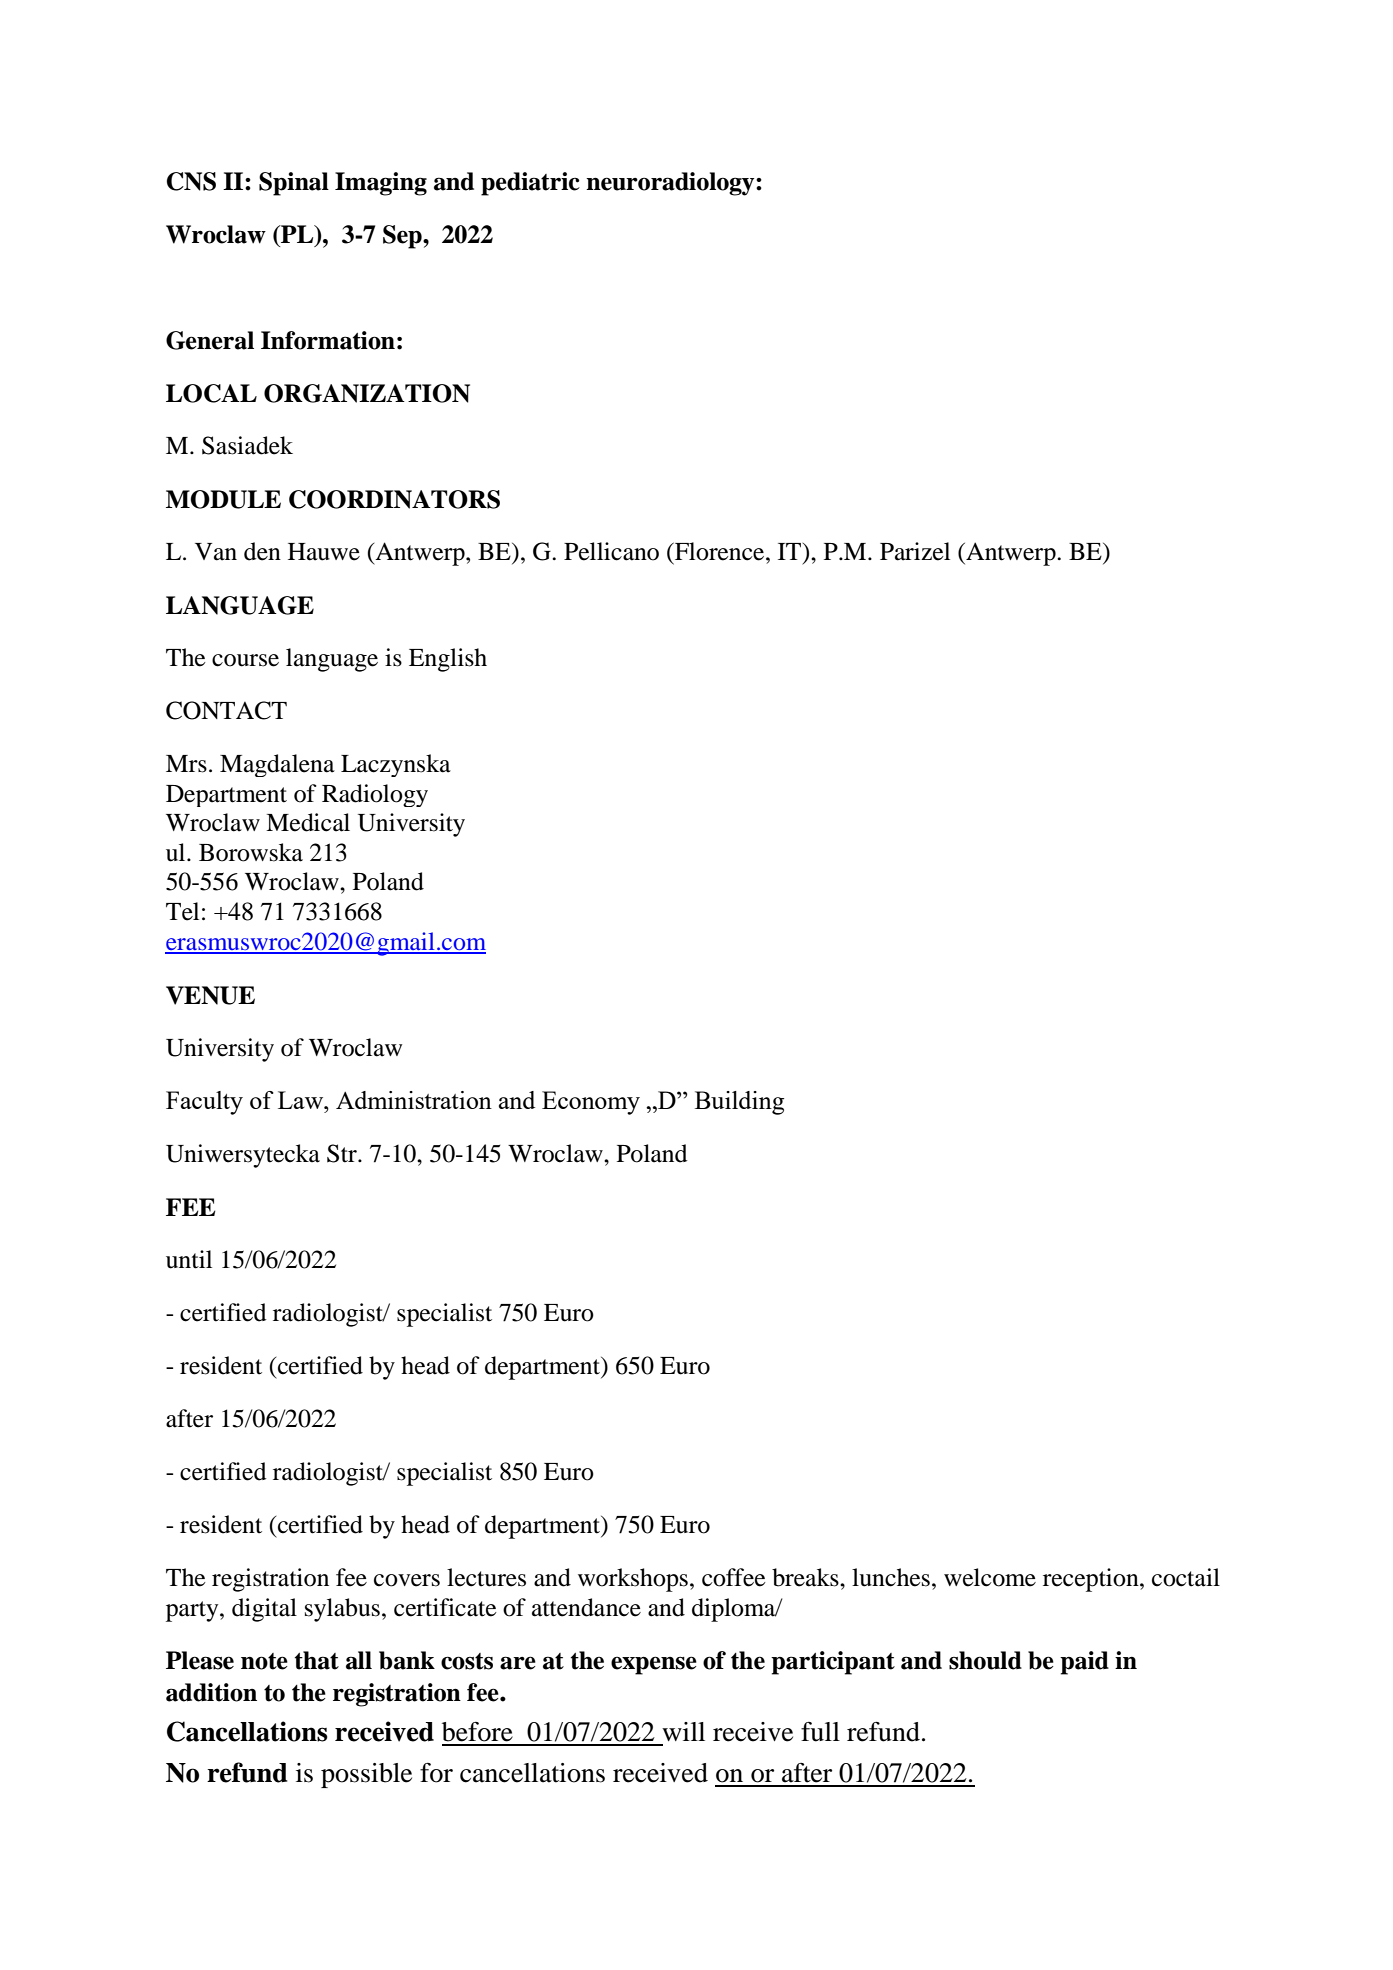 The width and height of the image is (1393, 1970). Describe the element at coordinates (990, 1577) in the image. I see `welcome` at that location.
